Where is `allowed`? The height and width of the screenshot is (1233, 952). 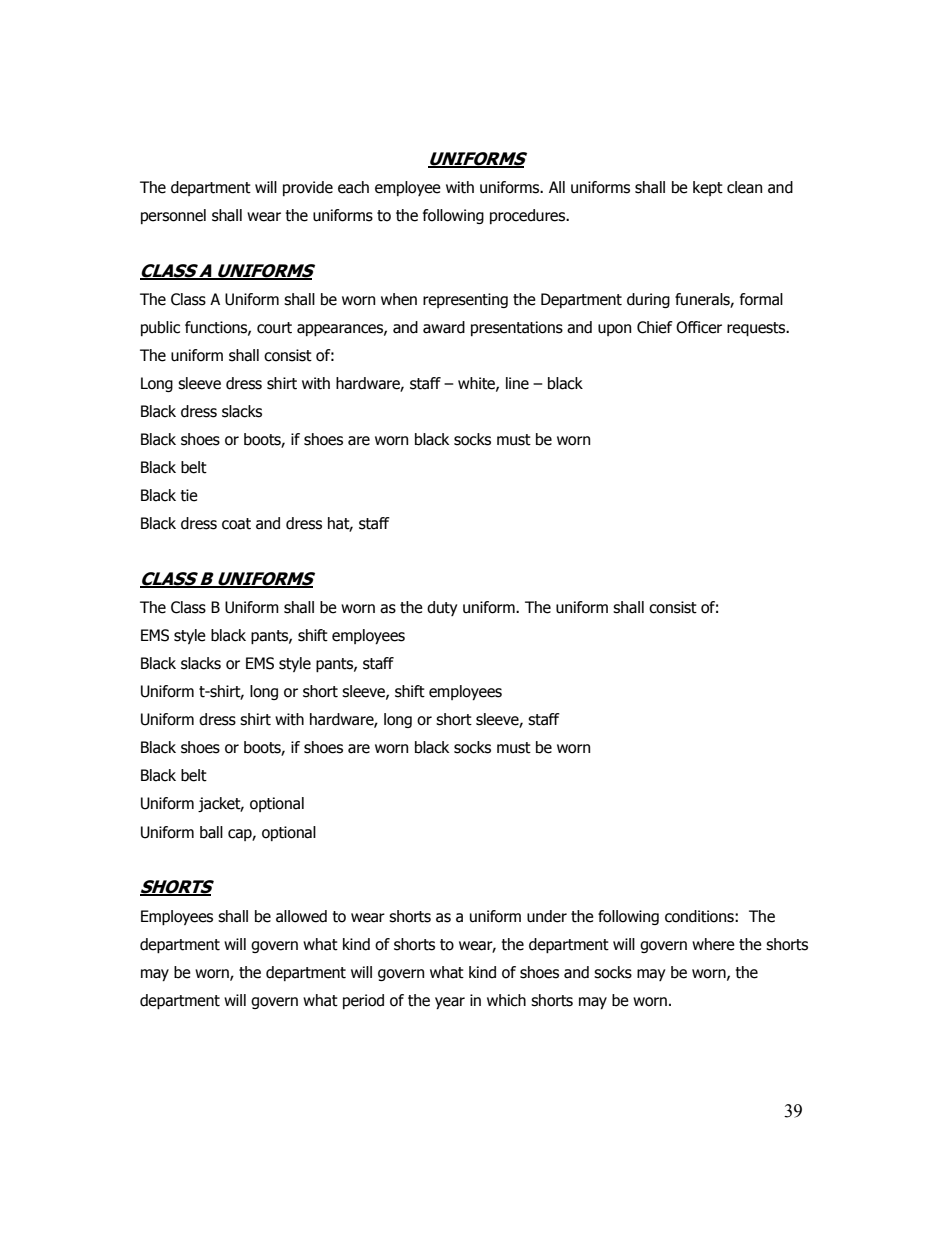
allowed is located at coordinates (301, 916).
